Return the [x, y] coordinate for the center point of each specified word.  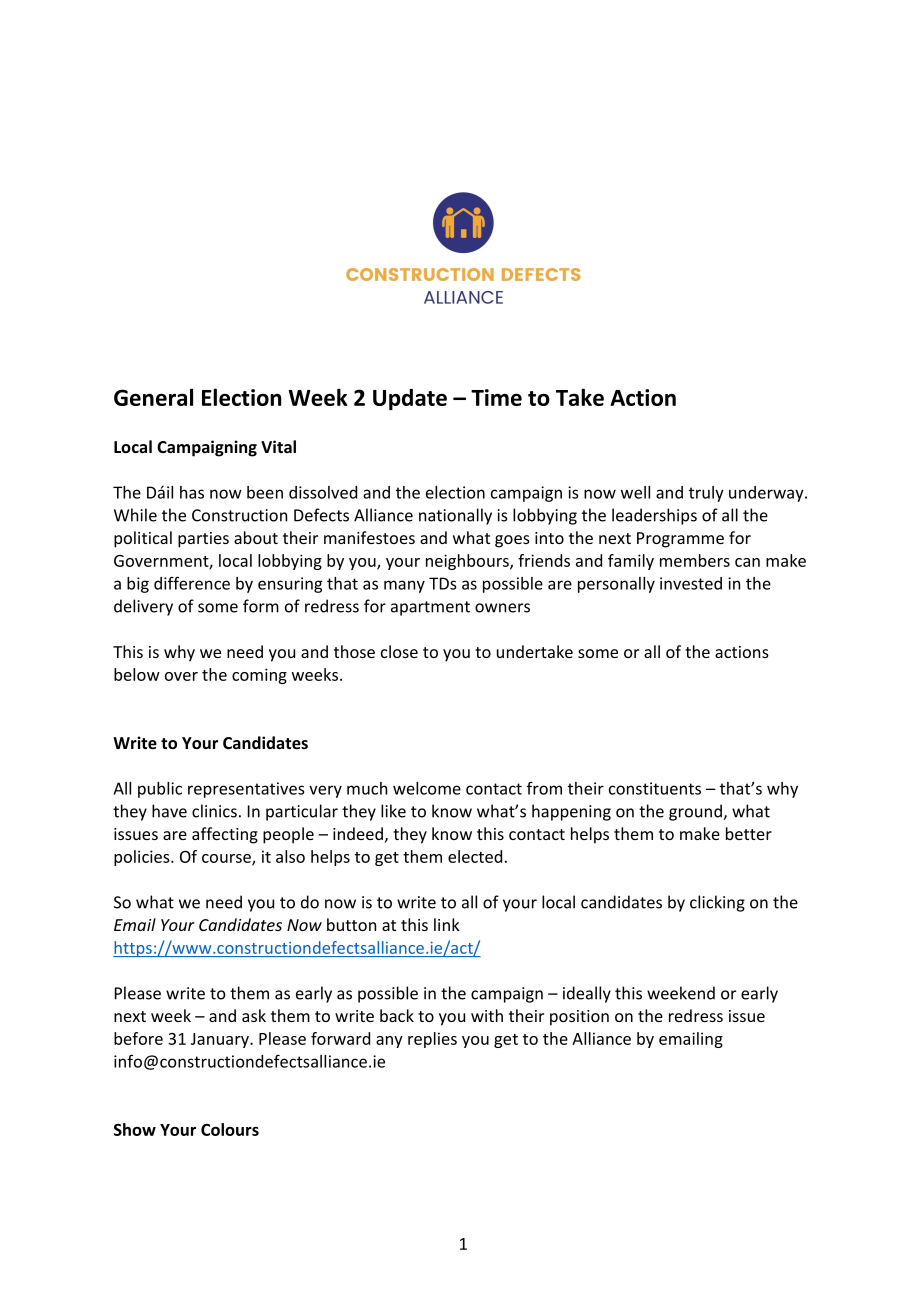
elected [475, 856]
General [153, 397]
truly [706, 494]
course [227, 859]
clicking [717, 903]
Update [410, 399]
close [399, 651]
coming [259, 676]
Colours [230, 1129]
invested [691, 583]
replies [432, 1040]
